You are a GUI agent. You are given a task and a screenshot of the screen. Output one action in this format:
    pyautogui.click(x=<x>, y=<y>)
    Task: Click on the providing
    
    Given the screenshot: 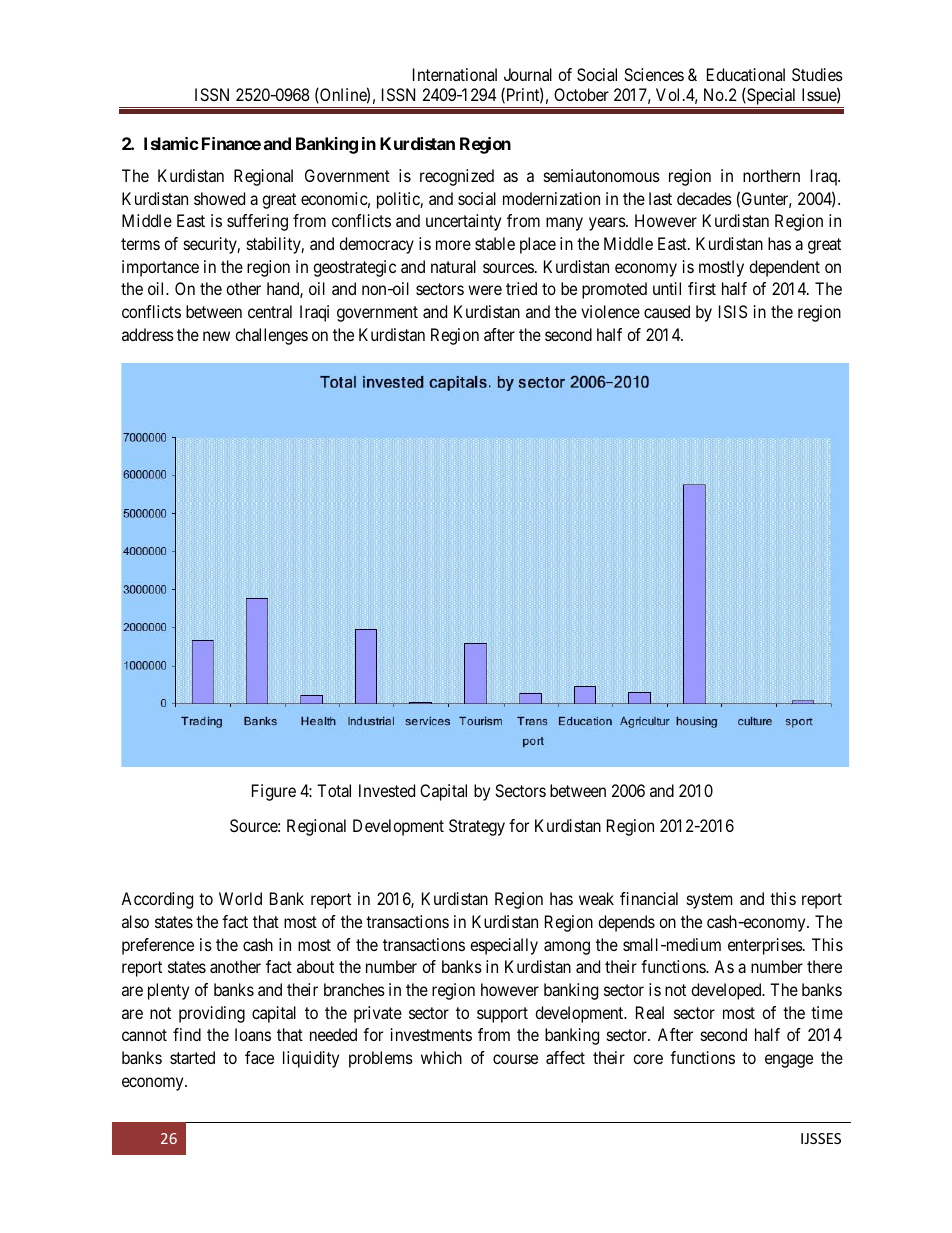 What is the action you would take?
    pyautogui.click(x=212, y=1014)
